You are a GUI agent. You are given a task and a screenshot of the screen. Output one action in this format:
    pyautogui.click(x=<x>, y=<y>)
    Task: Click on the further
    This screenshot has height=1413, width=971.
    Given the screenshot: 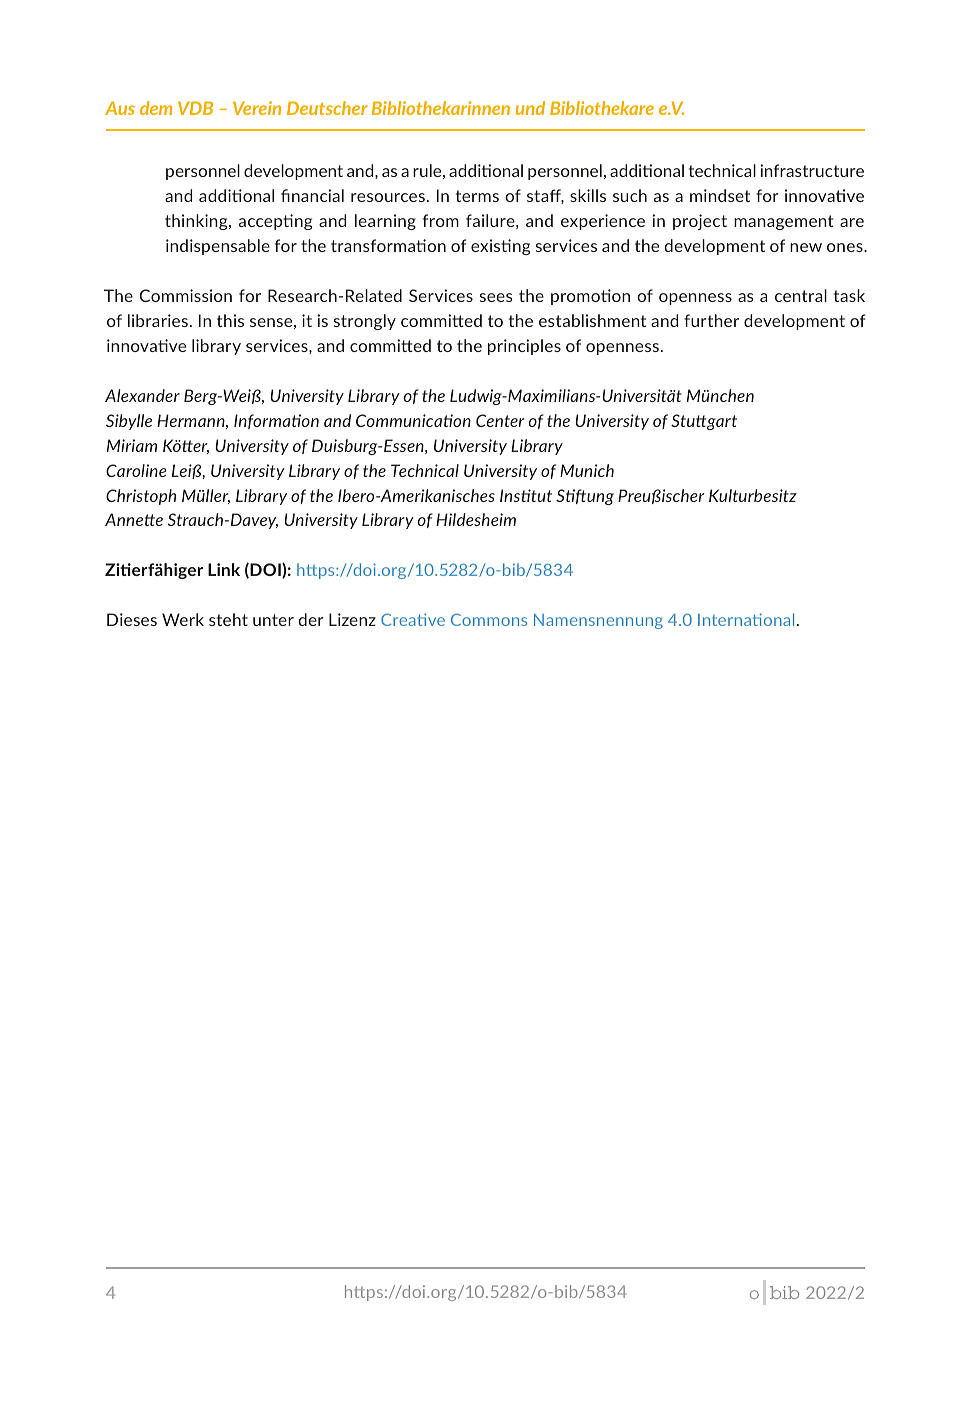 What is the action you would take?
    pyautogui.click(x=711, y=320)
